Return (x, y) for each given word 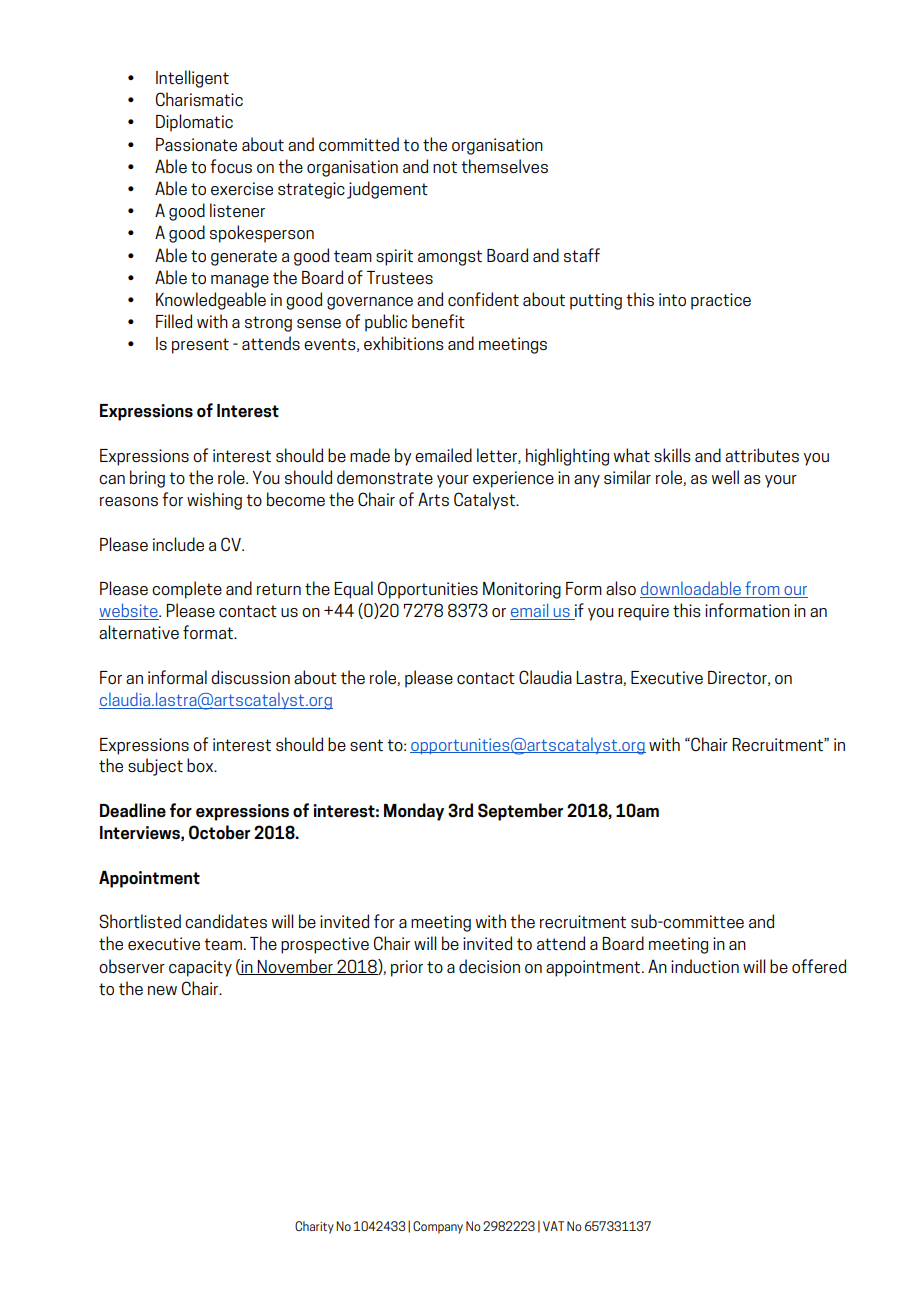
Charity (314, 1227)
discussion (250, 677)
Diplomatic (194, 123)
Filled (174, 321)
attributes (762, 455)
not (445, 167)
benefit (438, 321)
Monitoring (522, 590)
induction (705, 966)
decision (489, 966)
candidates (226, 921)
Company (438, 1227)
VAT (553, 1226)
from (762, 589)
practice (721, 301)
